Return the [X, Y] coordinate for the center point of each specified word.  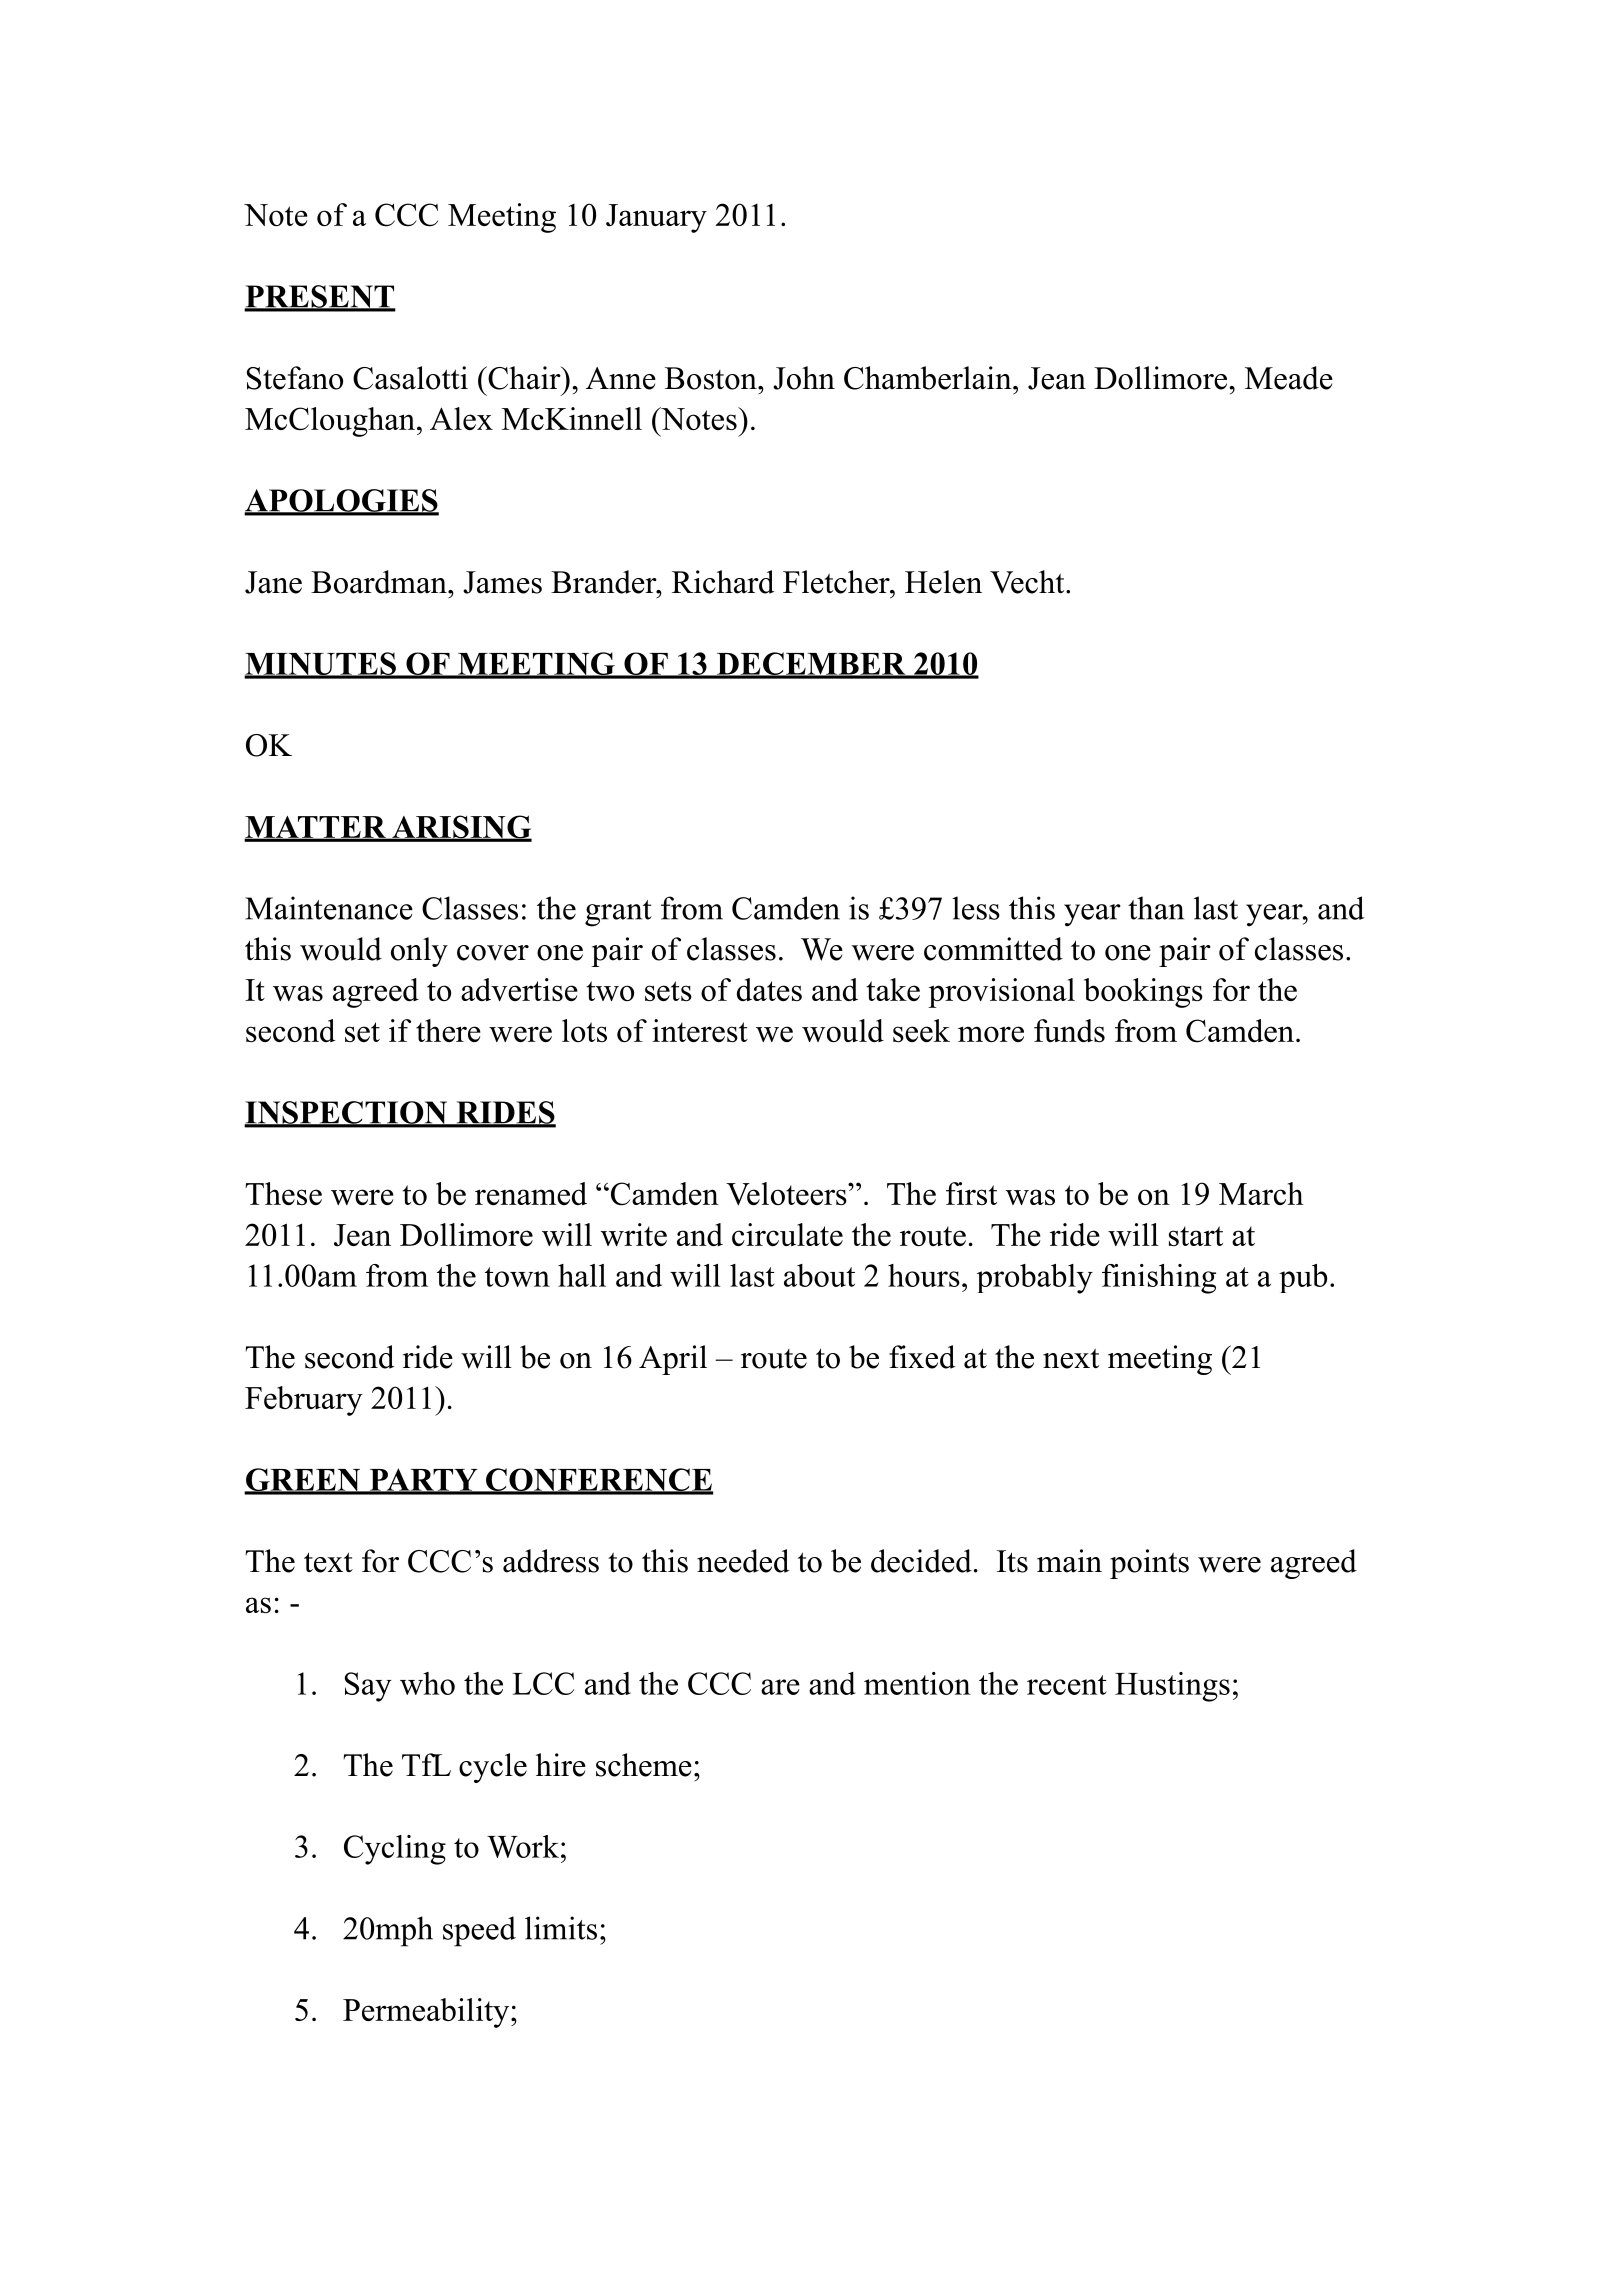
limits [561, 1928]
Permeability [427, 2013]
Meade [1289, 378]
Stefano [295, 378]
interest [700, 1030]
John [804, 378]
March [1261, 1193]
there [448, 1030]
